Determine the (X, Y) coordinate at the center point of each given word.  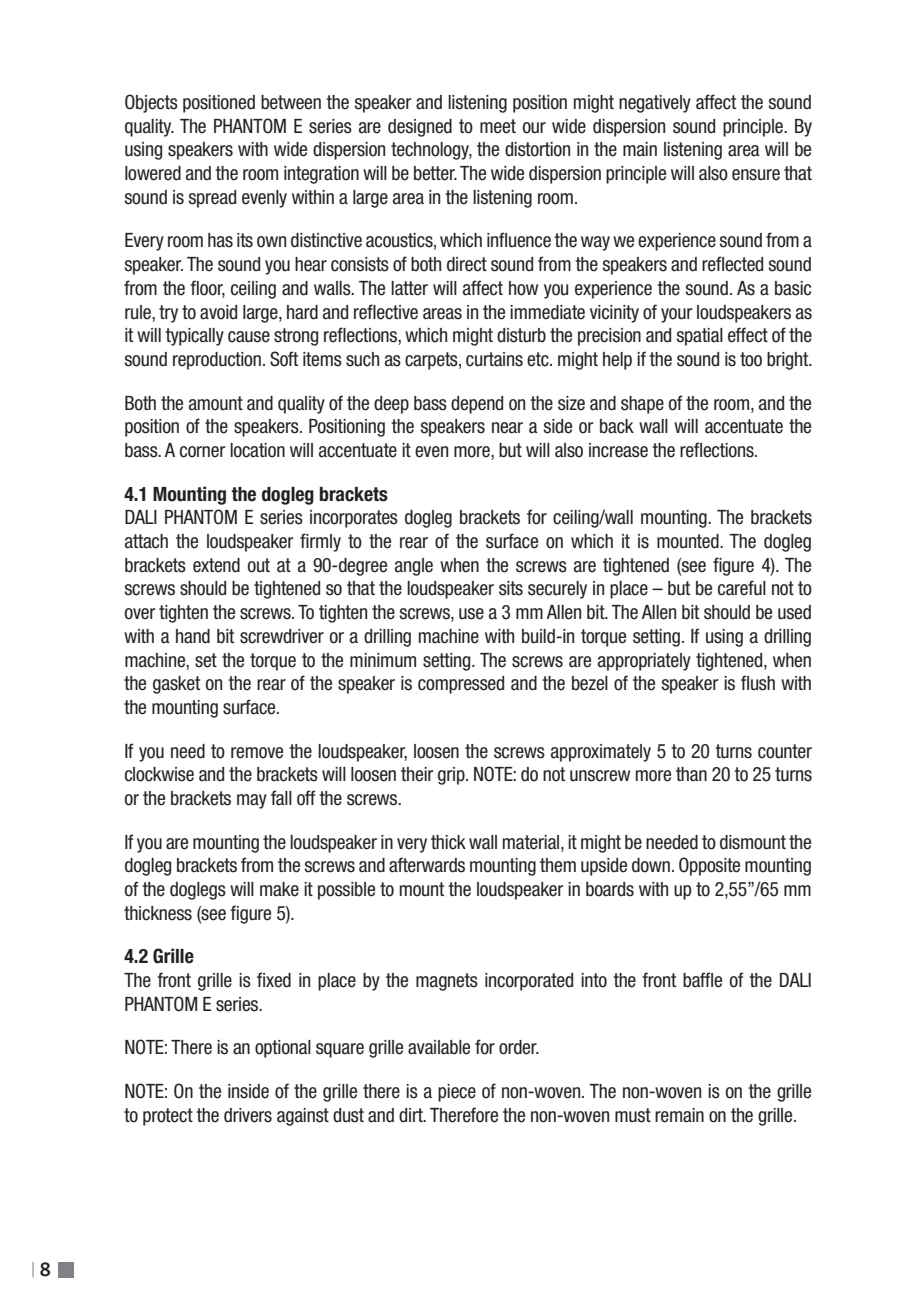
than (691, 774)
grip (452, 776)
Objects (151, 103)
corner (202, 452)
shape (642, 405)
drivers (248, 1115)
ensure (756, 175)
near (507, 428)
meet (498, 126)
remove (257, 753)
